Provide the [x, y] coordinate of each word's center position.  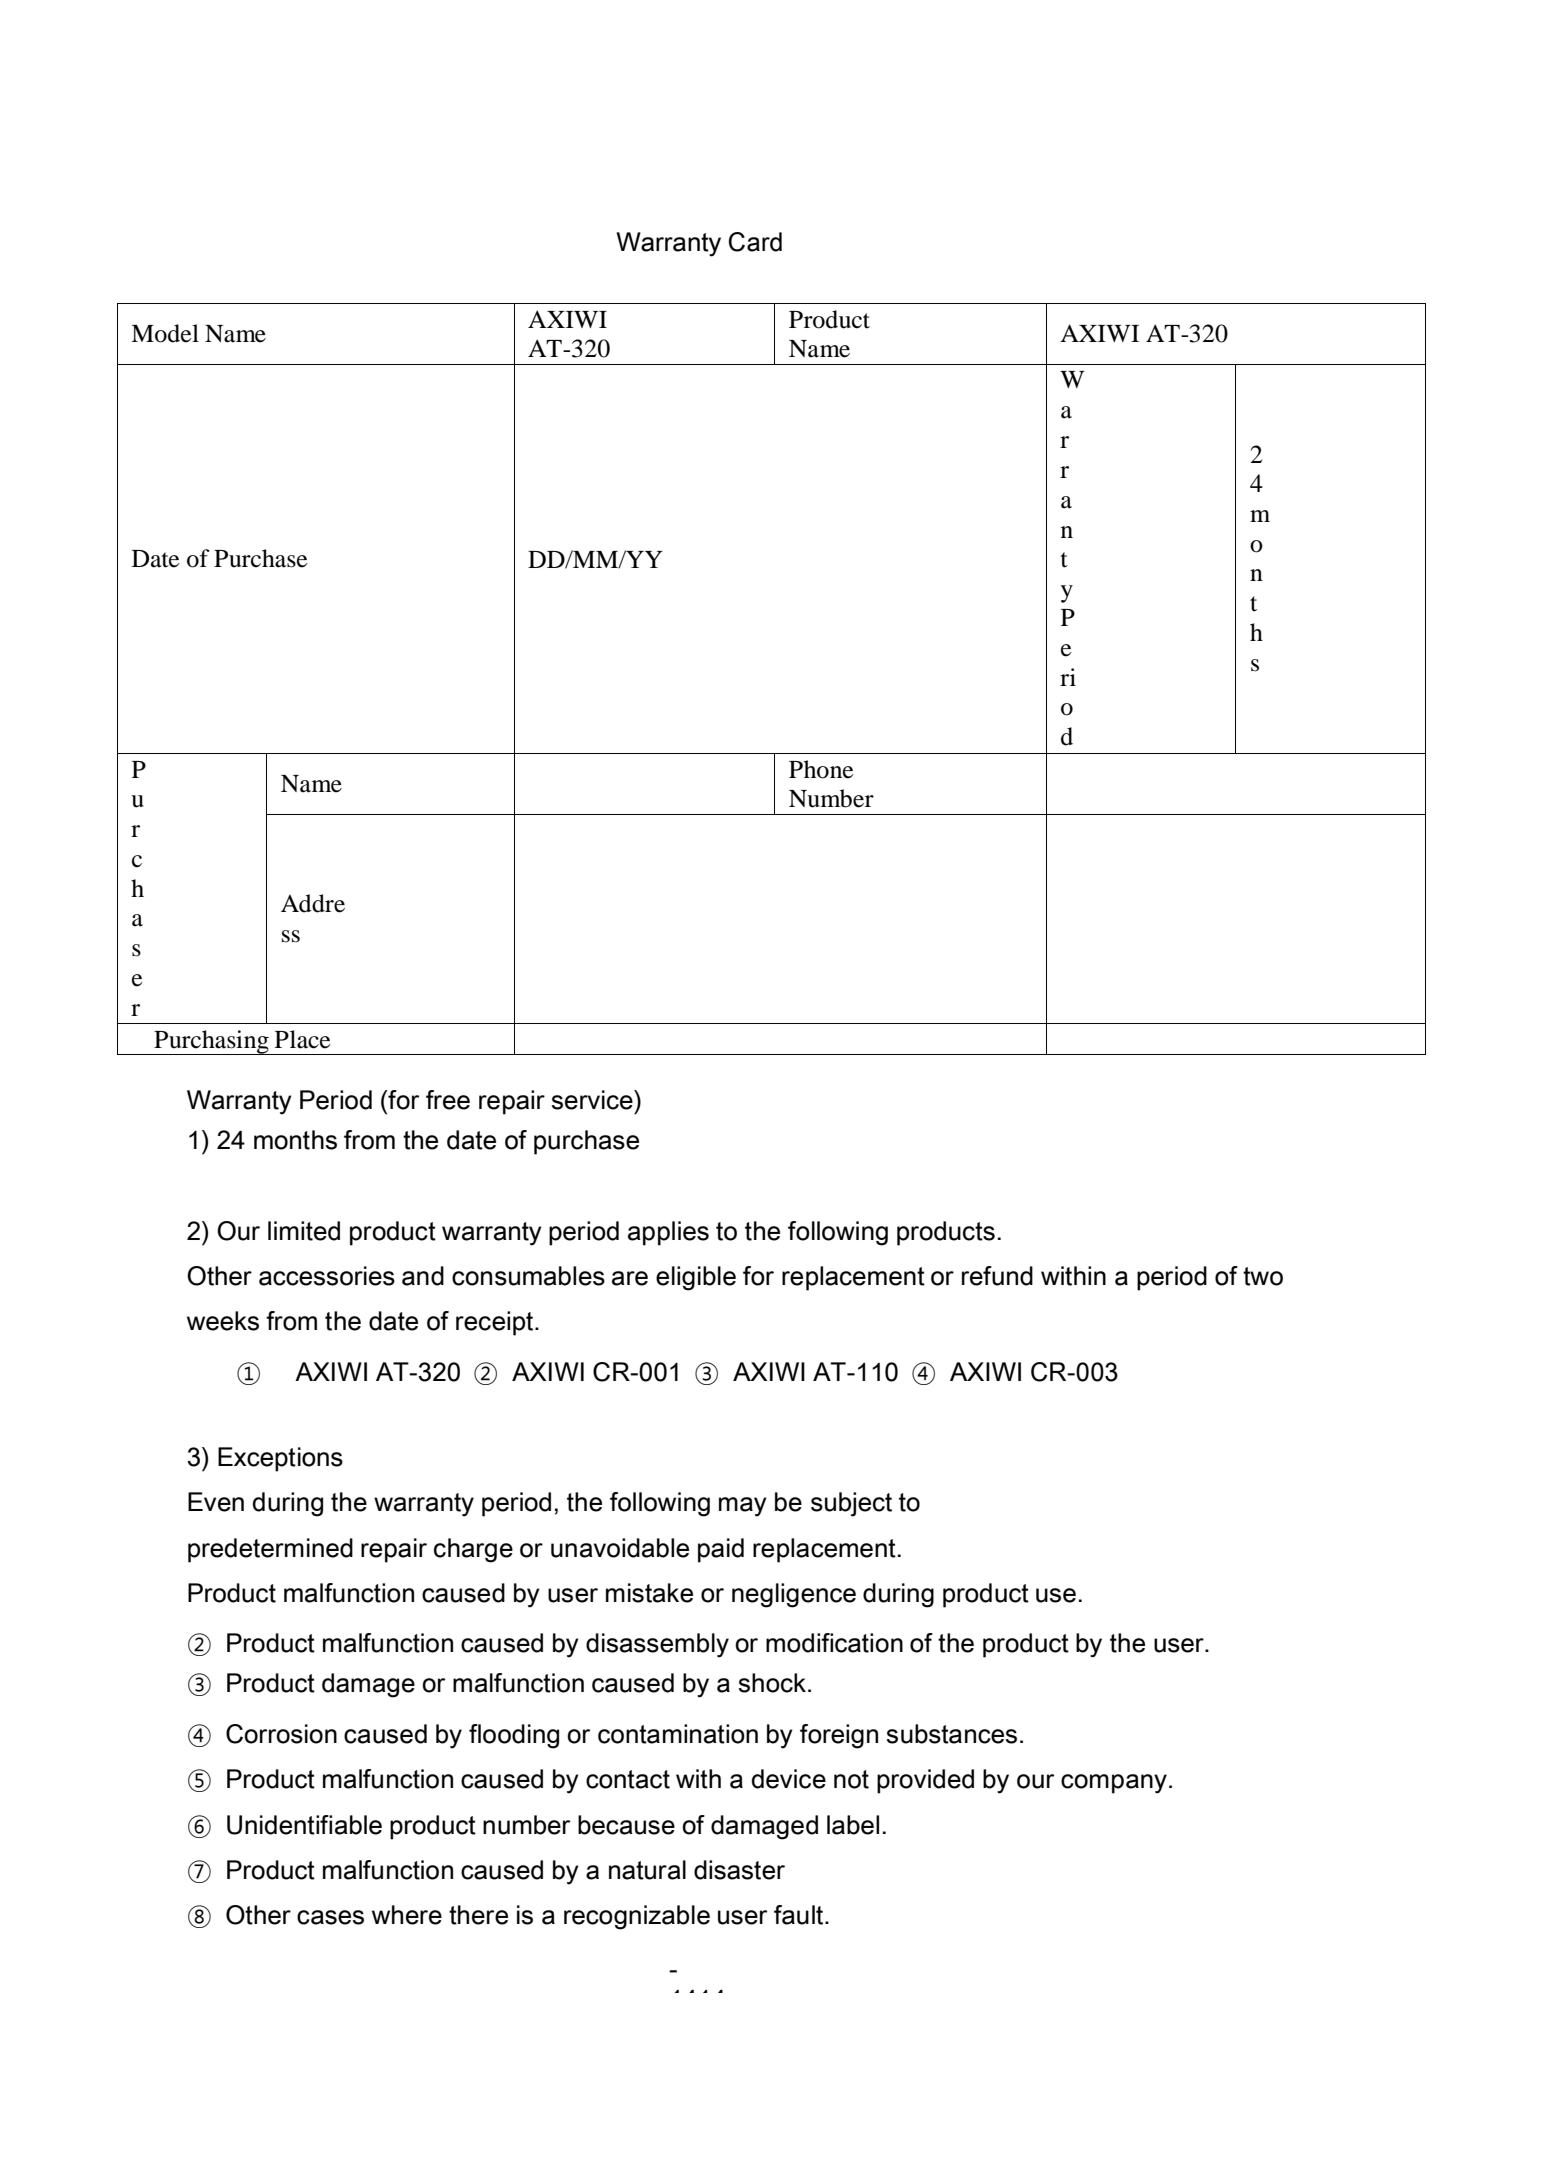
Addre [313, 903]
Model [165, 333]
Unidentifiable [304, 1825]
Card [755, 242]
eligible [696, 1278]
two [1263, 1276]
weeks [223, 1321]
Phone [821, 769]
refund [997, 1276]
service [593, 1100]
